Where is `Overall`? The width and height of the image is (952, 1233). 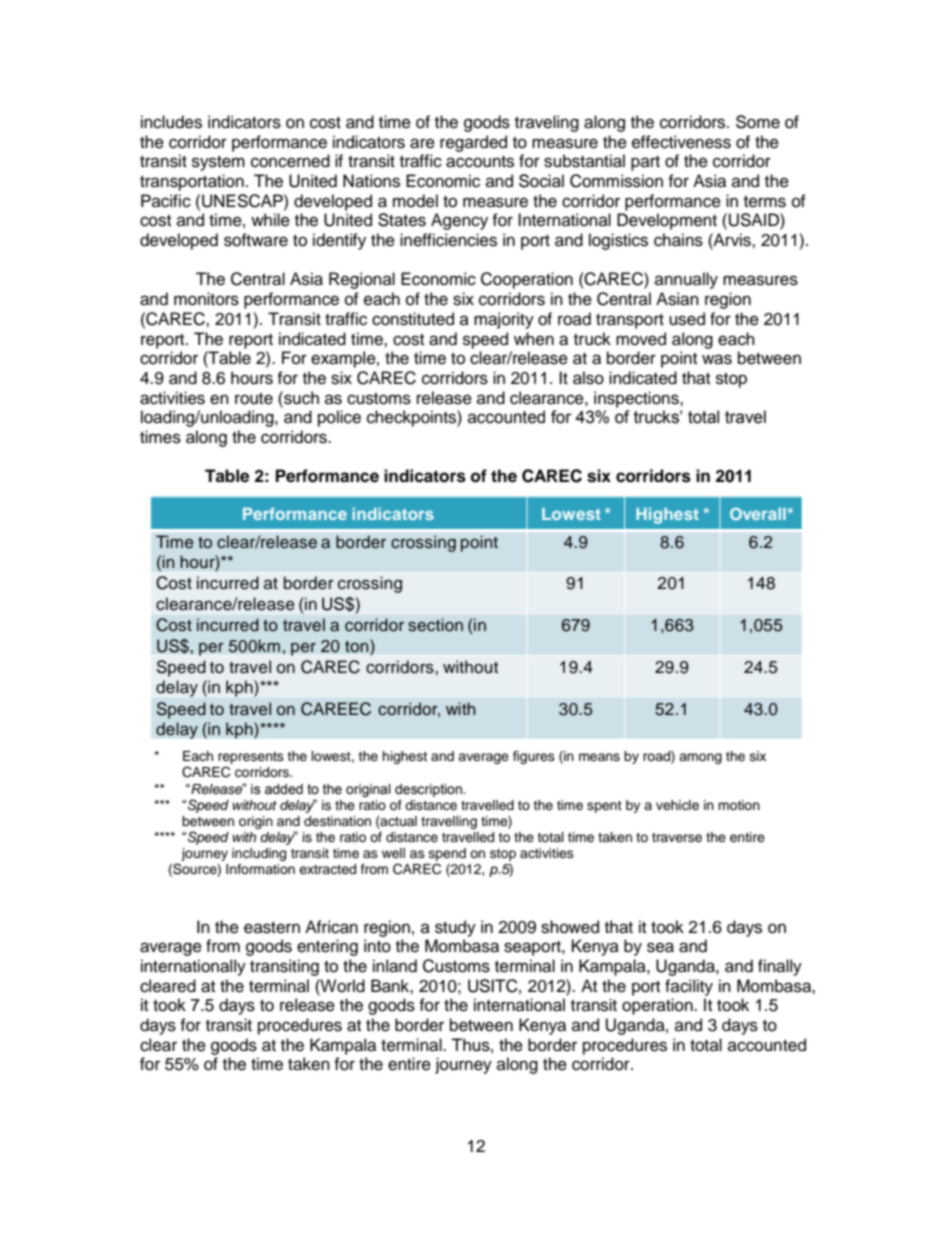
Overall is located at coordinates (758, 514).
